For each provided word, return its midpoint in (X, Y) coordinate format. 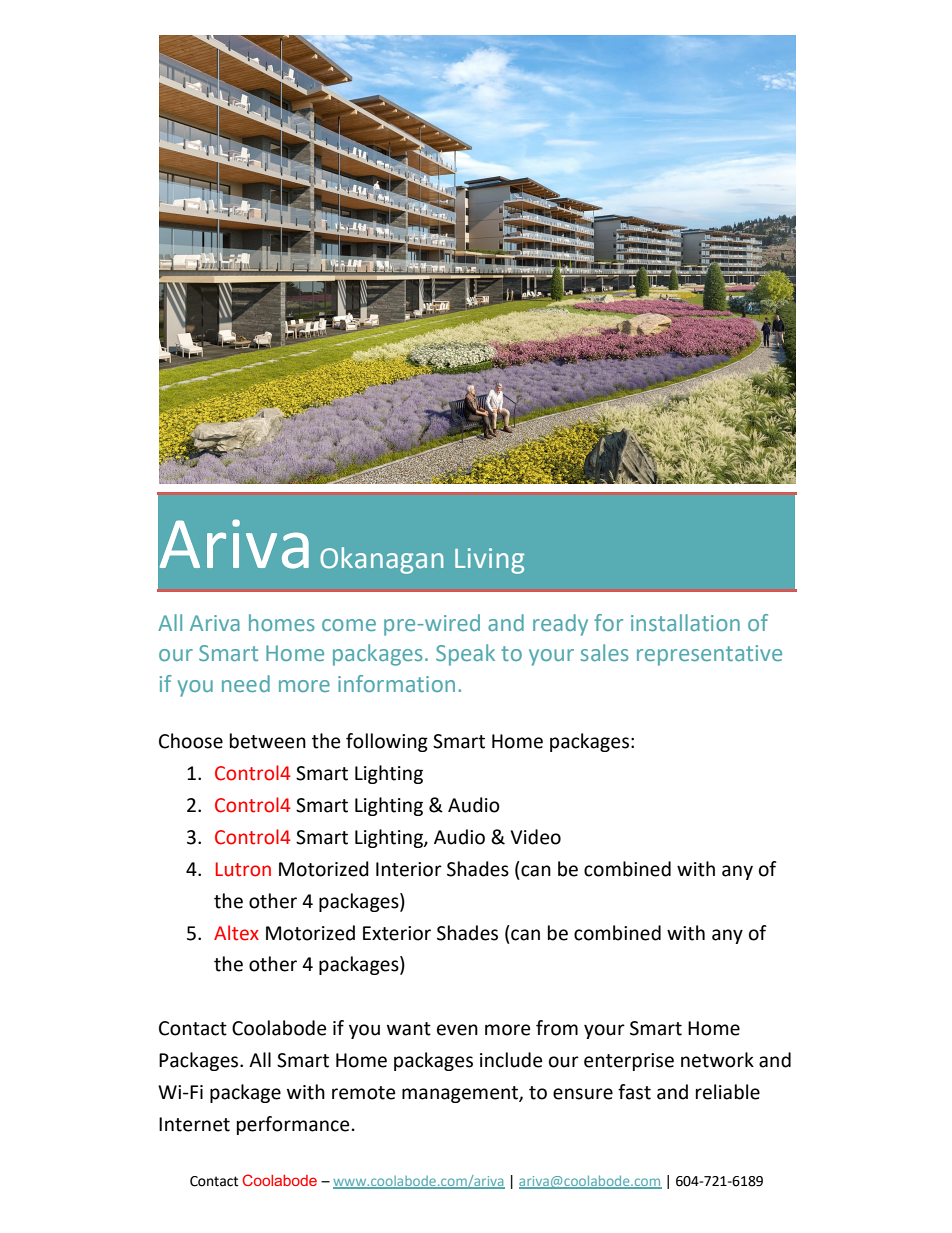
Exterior (397, 933)
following (387, 742)
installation (685, 622)
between (268, 741)
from (557, 1028)
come (349, 625)
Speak (465, 655)
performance (293, 1125)
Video (535, 837)
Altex (236, 933)
